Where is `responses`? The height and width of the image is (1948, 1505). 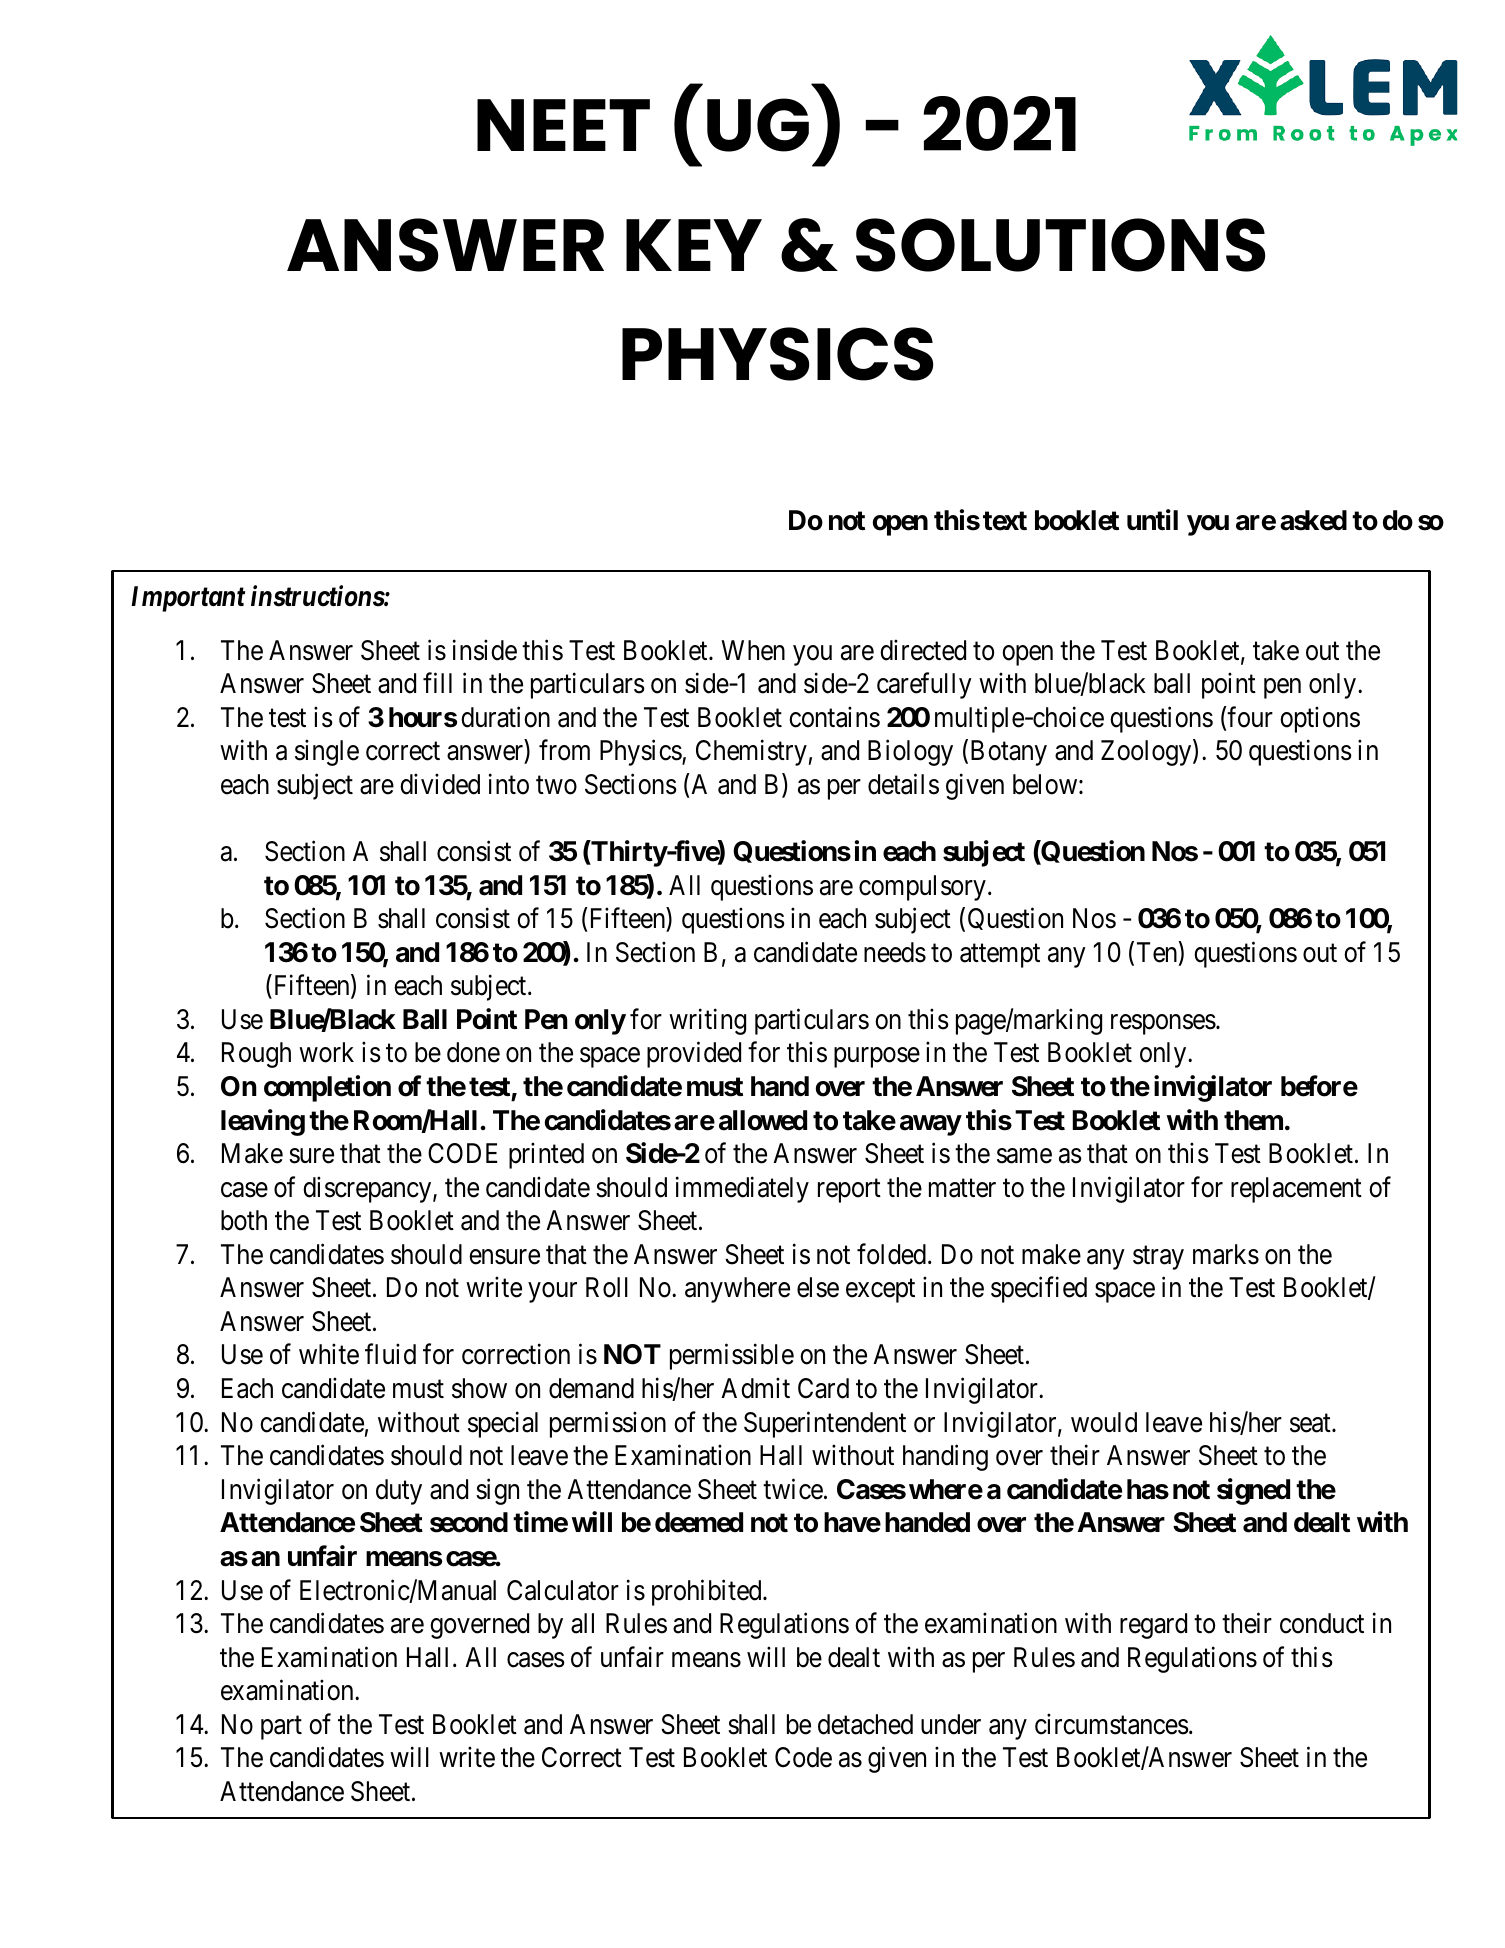 responses is located at coordinates (1163, 1024).
